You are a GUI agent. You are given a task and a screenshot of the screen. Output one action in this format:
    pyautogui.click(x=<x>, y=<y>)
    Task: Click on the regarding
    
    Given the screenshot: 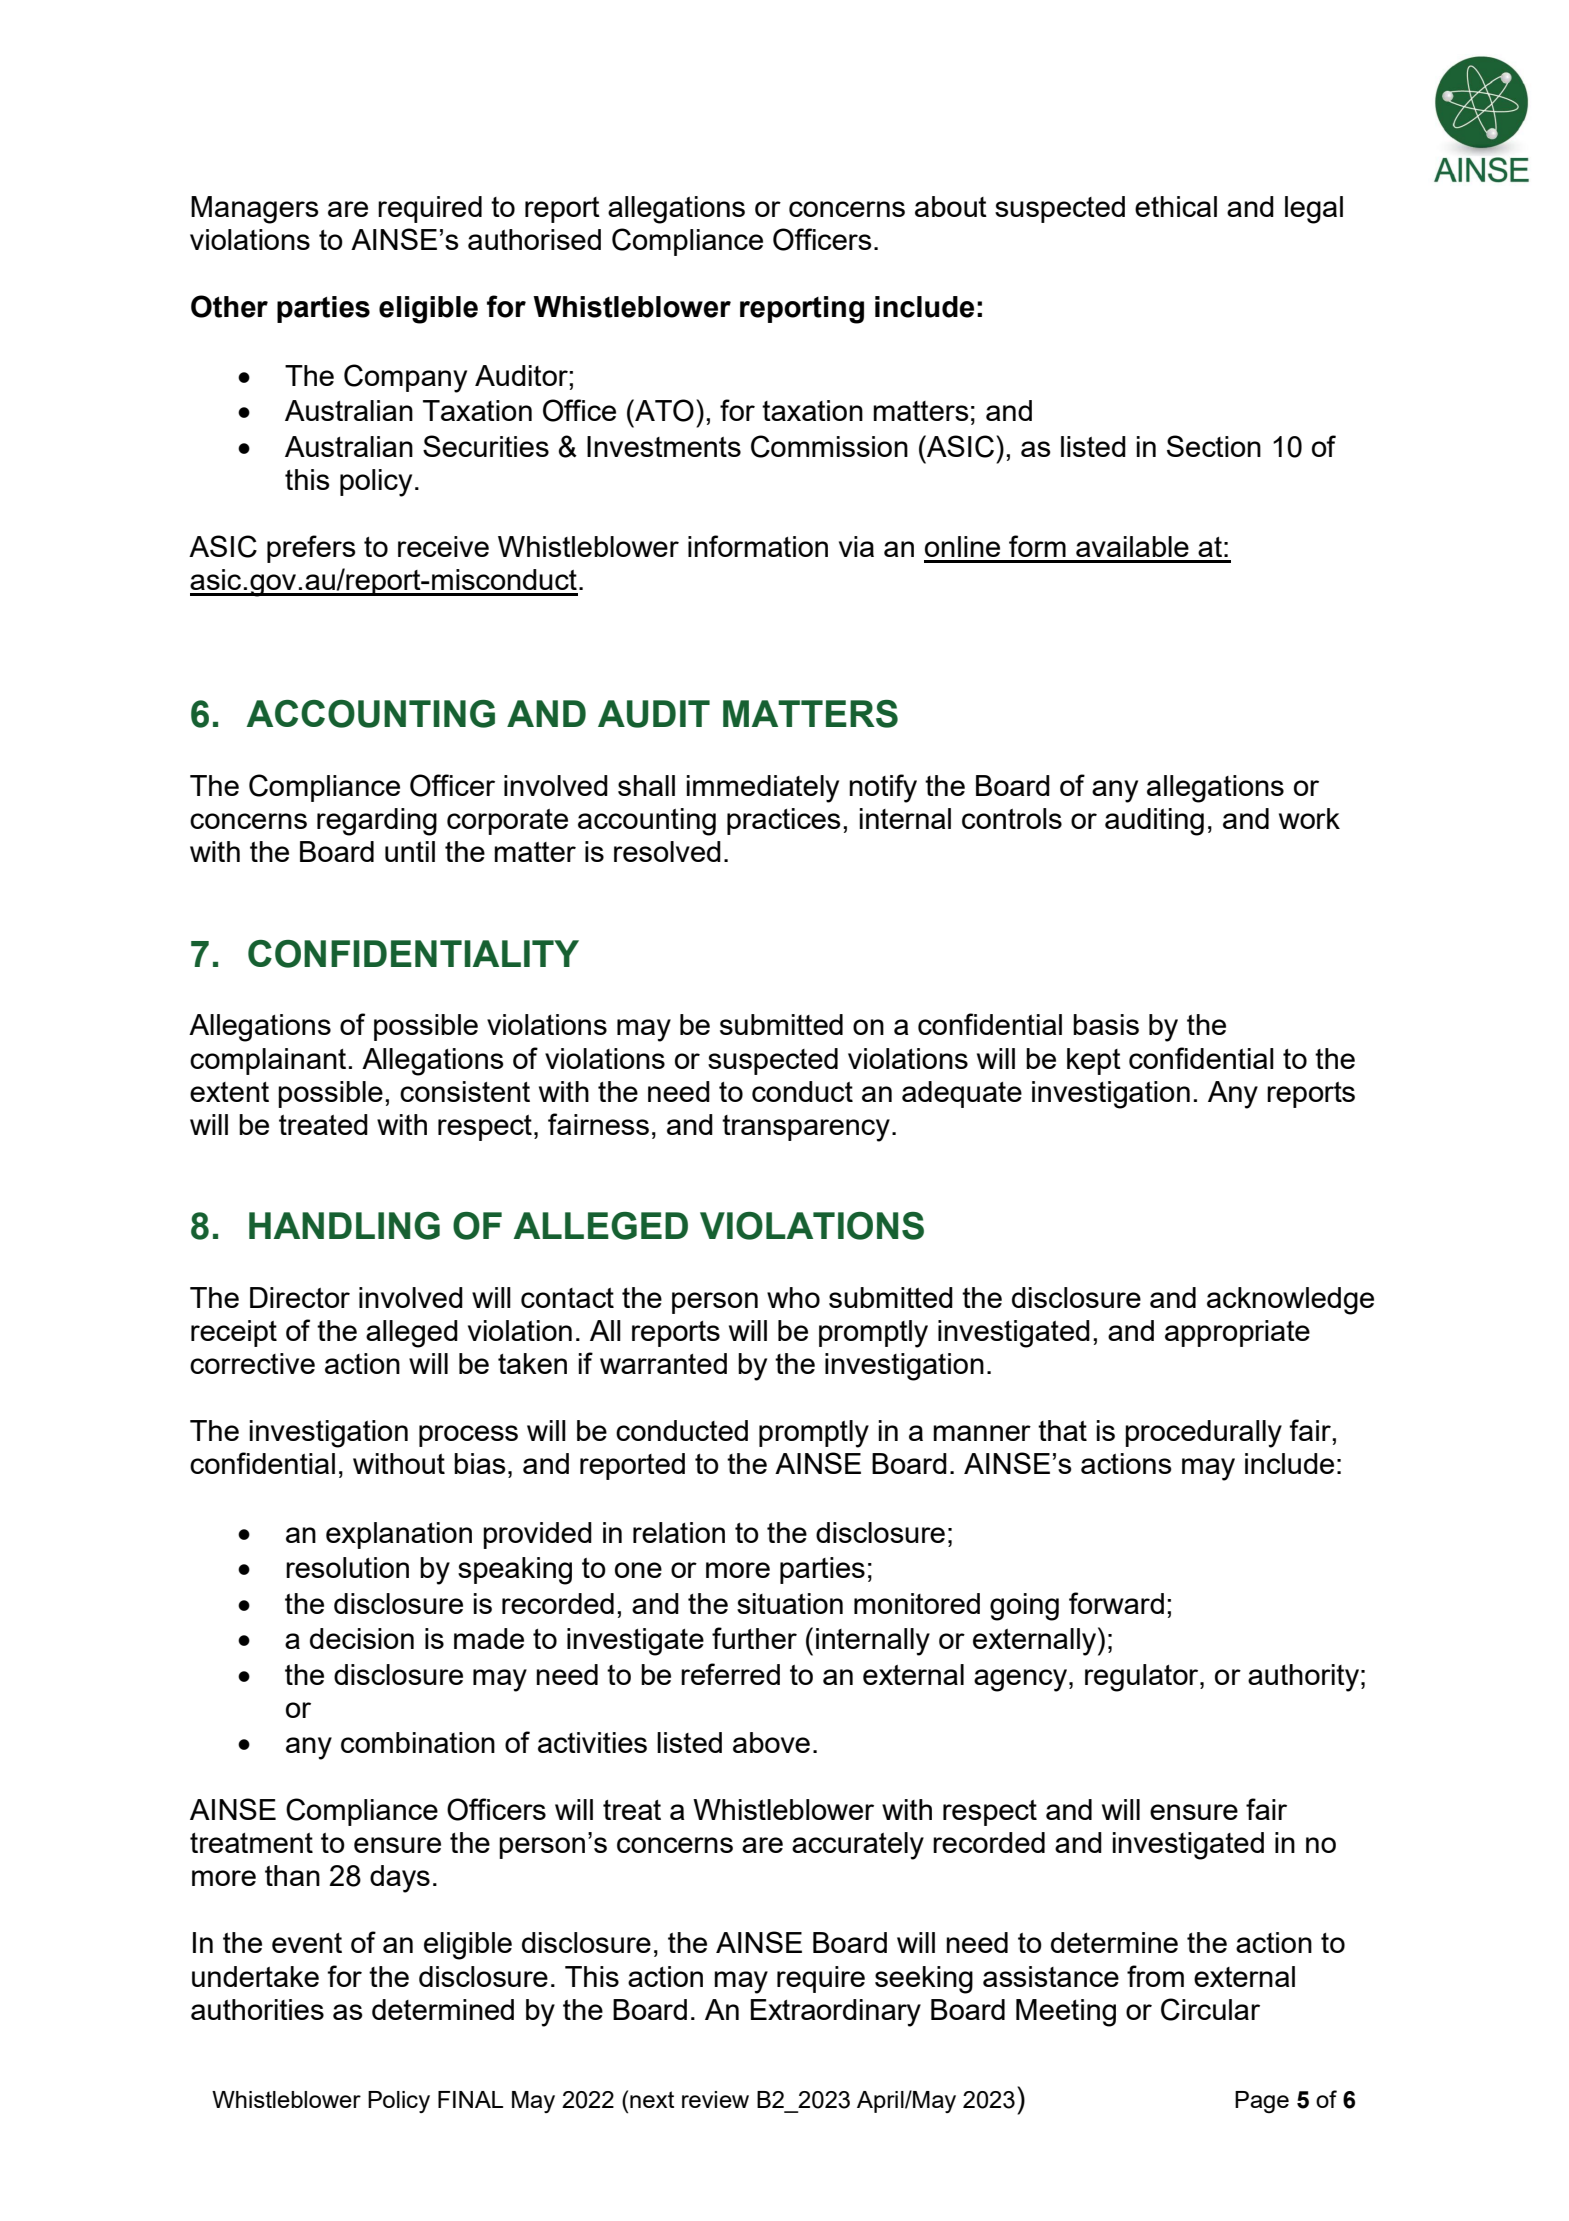 What is the action you would take?
    pyautogui.click(x=377, y=822)
